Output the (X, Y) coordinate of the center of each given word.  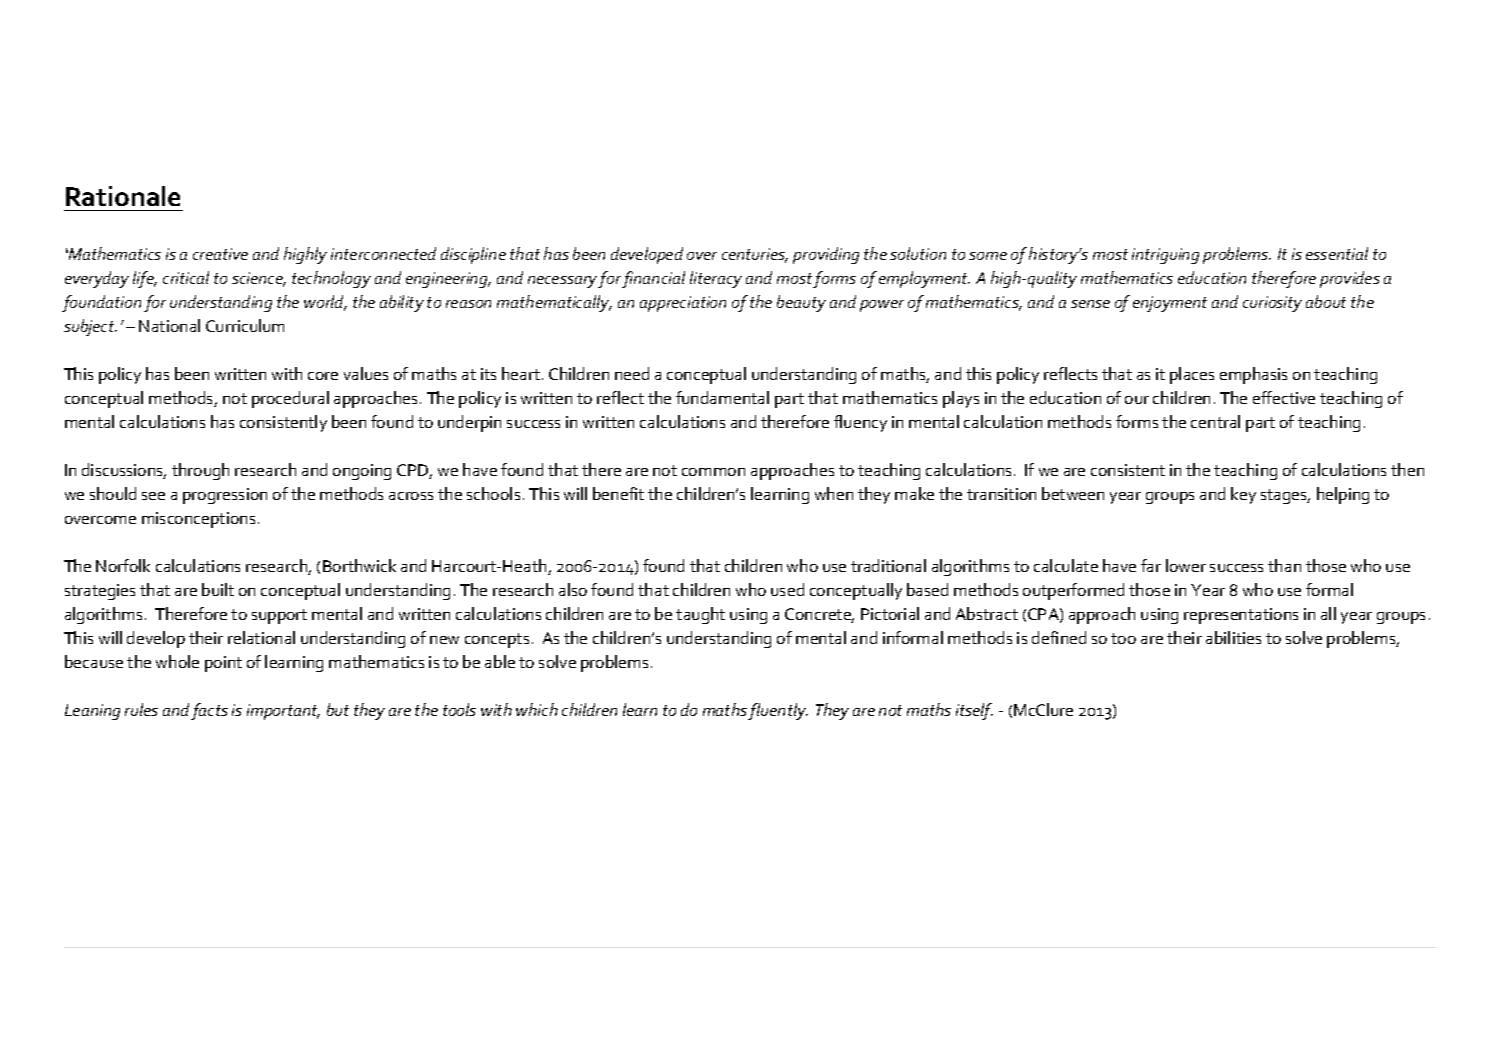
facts (209, 711)
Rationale (123, 196)
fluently (778, 711)
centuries (755, 255)
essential (1337, 253)
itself (974, 711)
